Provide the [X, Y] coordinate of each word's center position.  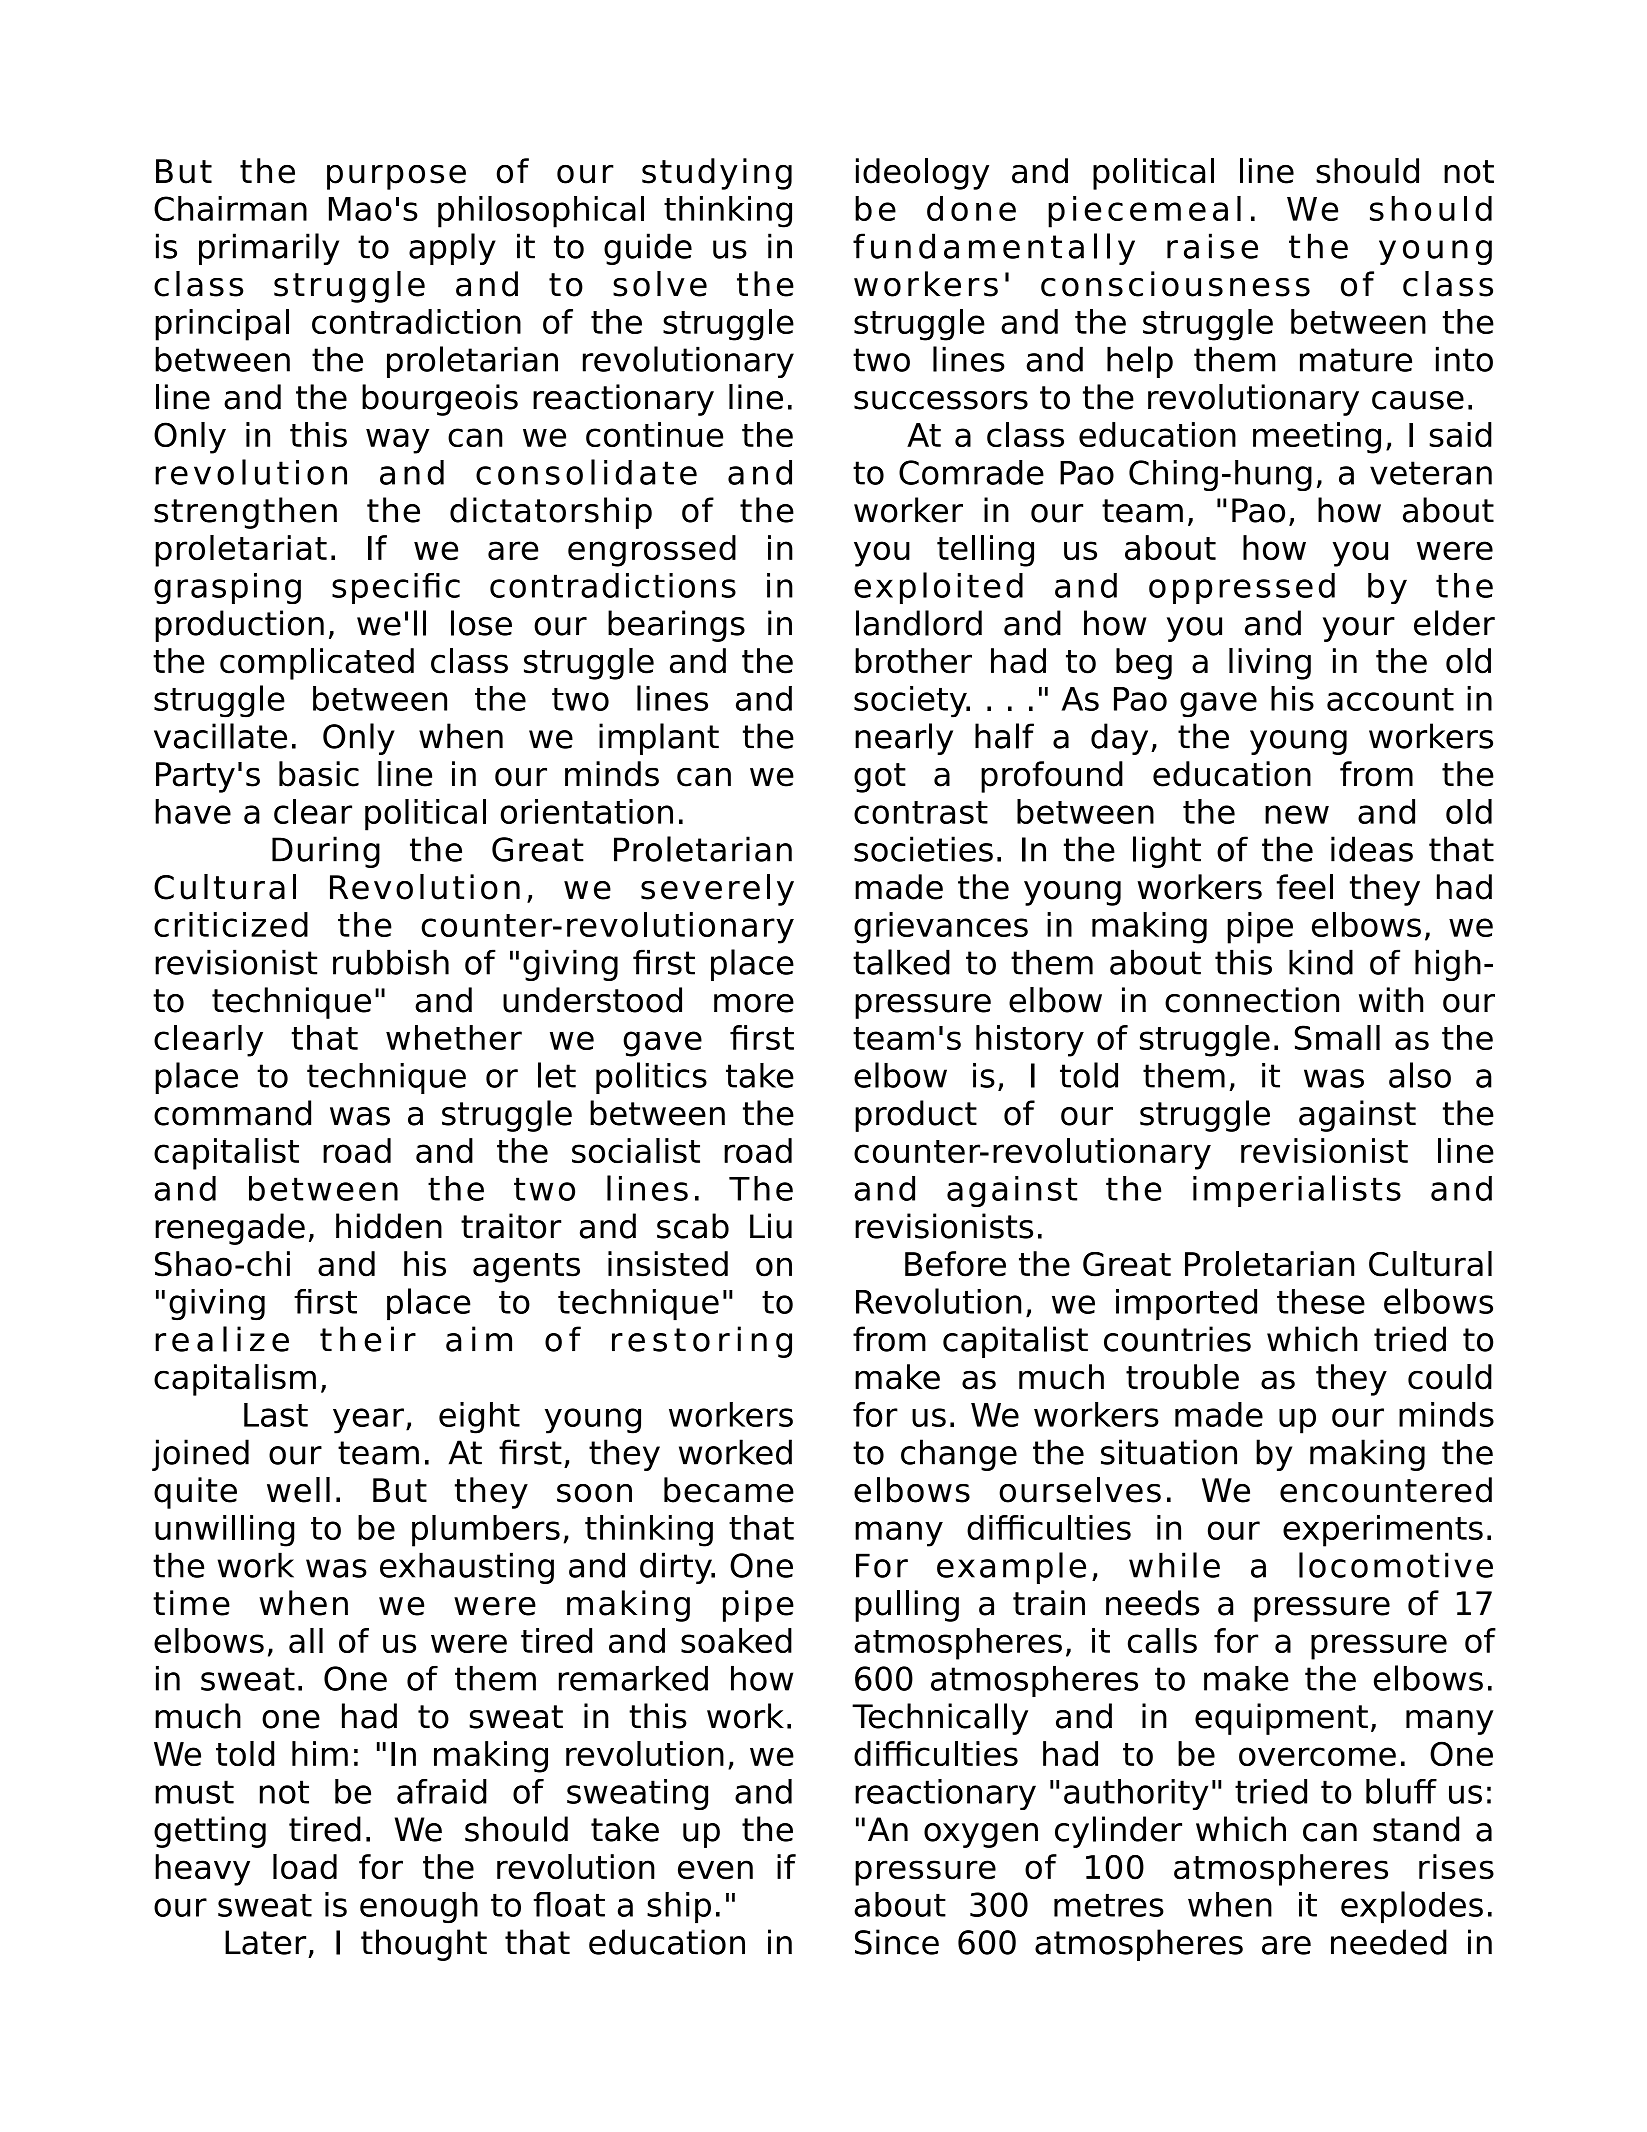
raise [1212, 246]
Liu [771, 1226]
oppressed [1242, 588]
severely [717, 890]
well [298, 1490]
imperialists [1297, 1191]
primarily [269, 249]
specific [396, 588]
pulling [907, 1606]
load [305, 1867]
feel [1304, 887]
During [326, 852]
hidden [389, 1226]
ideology [922, 174]
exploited [938, 588]
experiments [1383, 1531]
